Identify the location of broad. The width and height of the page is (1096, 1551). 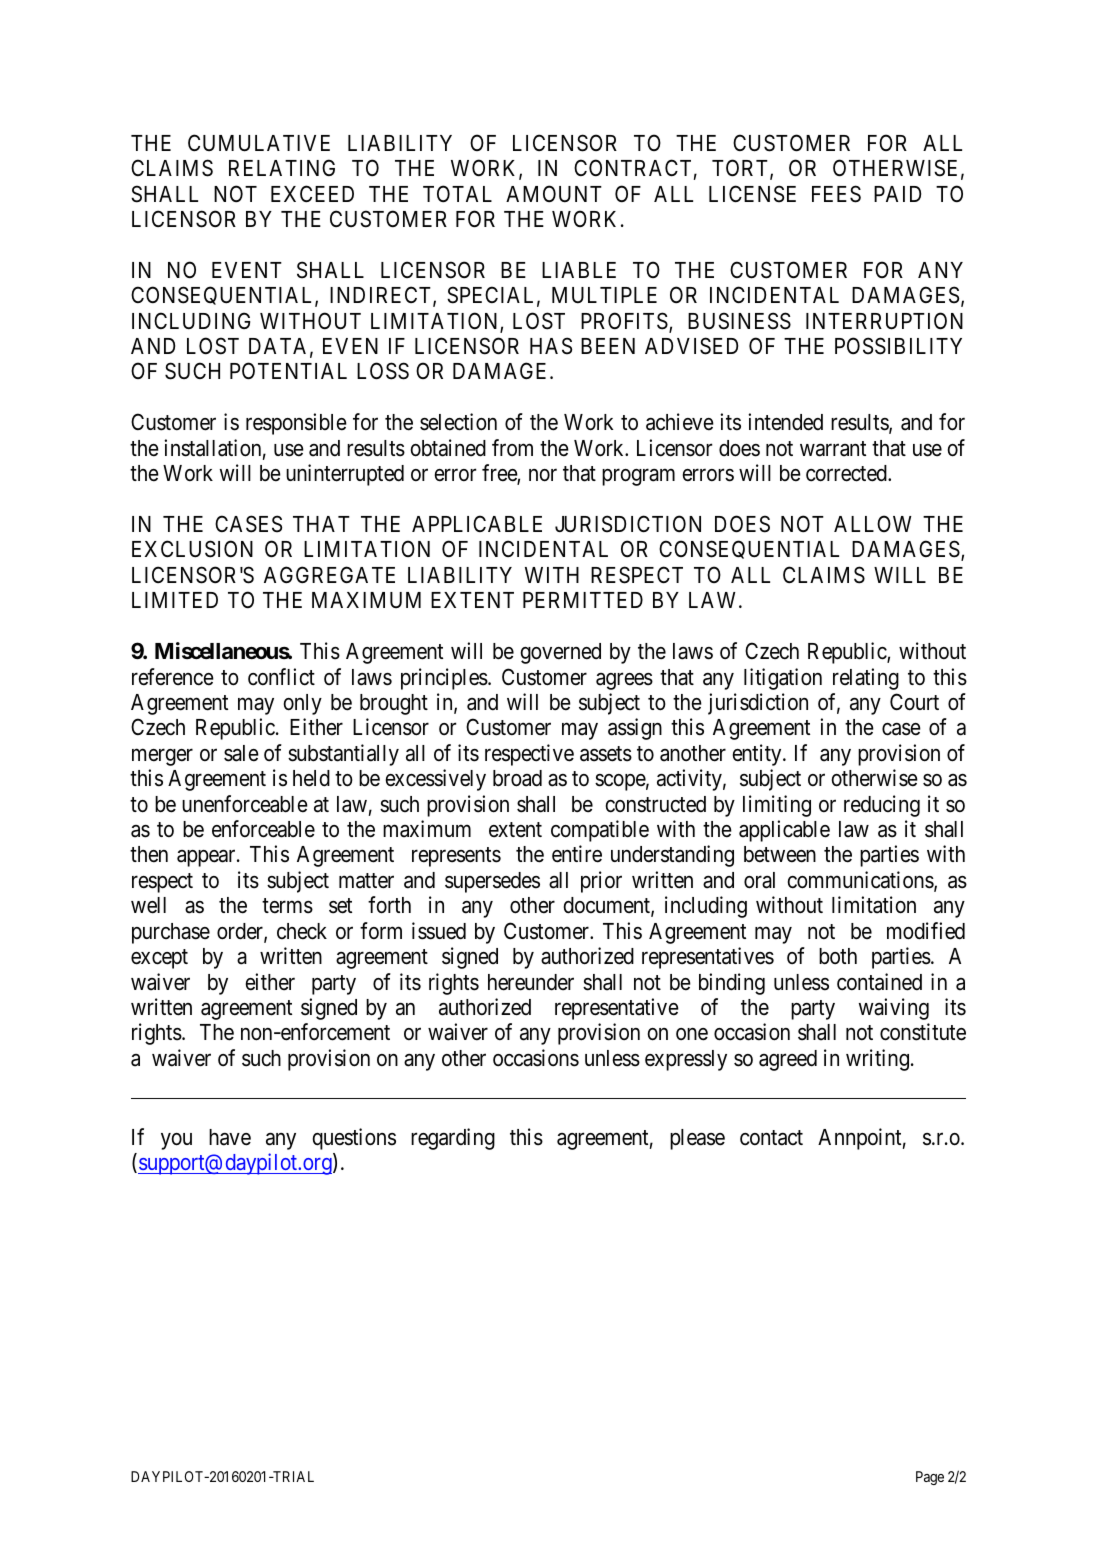
(517, 778).
